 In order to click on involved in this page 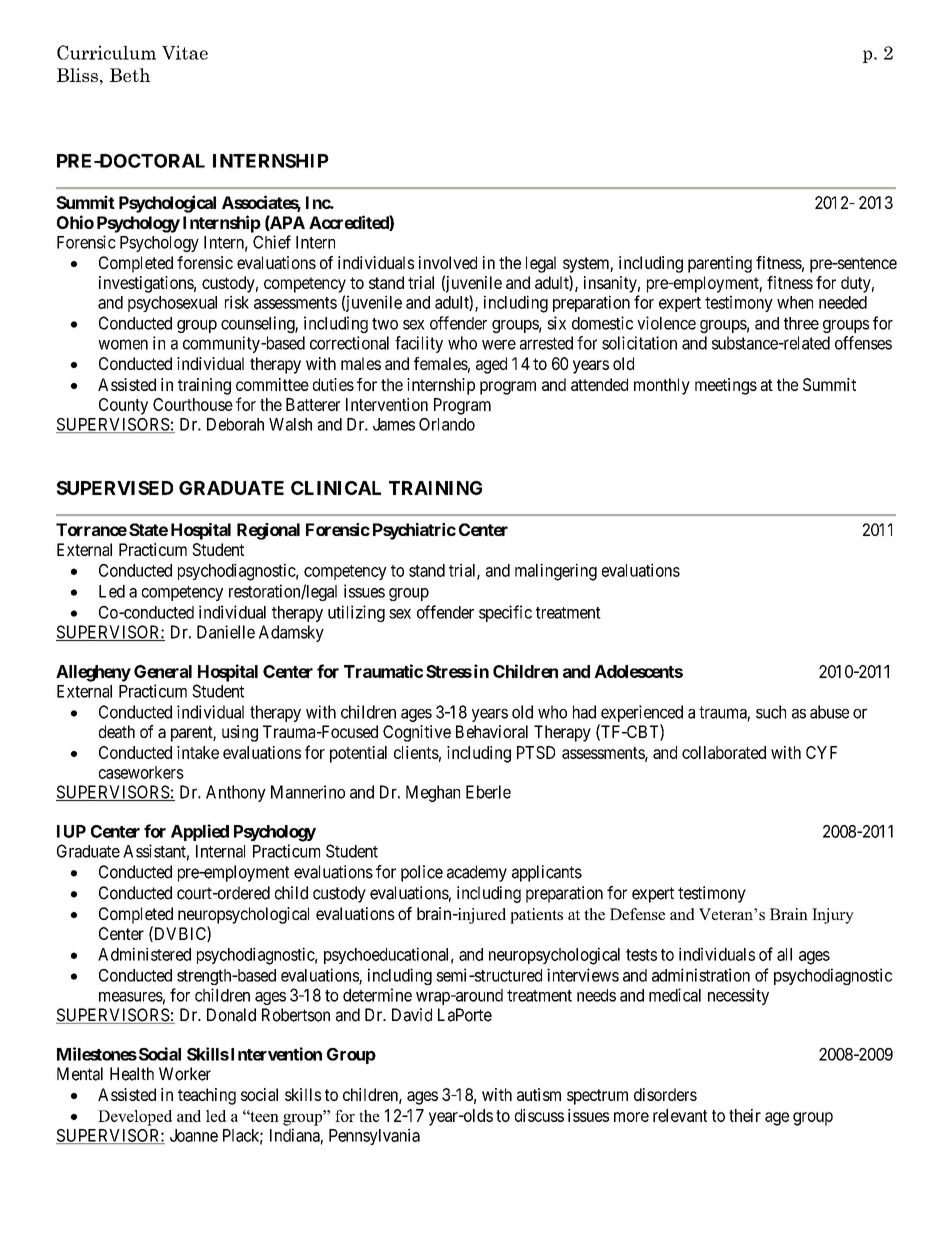, I will do `click(448, 262)`.
